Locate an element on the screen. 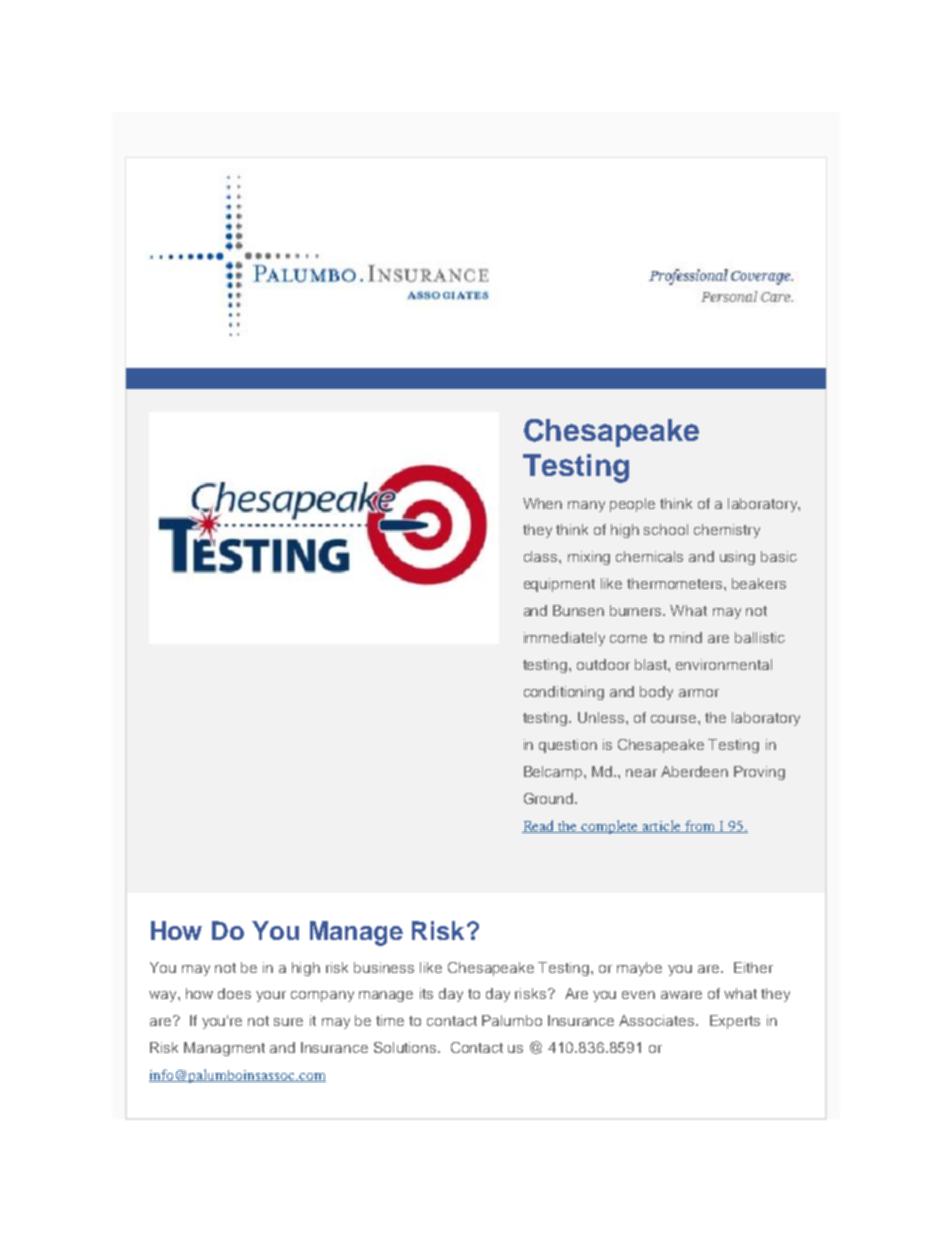 This screenshot has height=1233, width=952. Managment is located at coordinates (224, 1049).
